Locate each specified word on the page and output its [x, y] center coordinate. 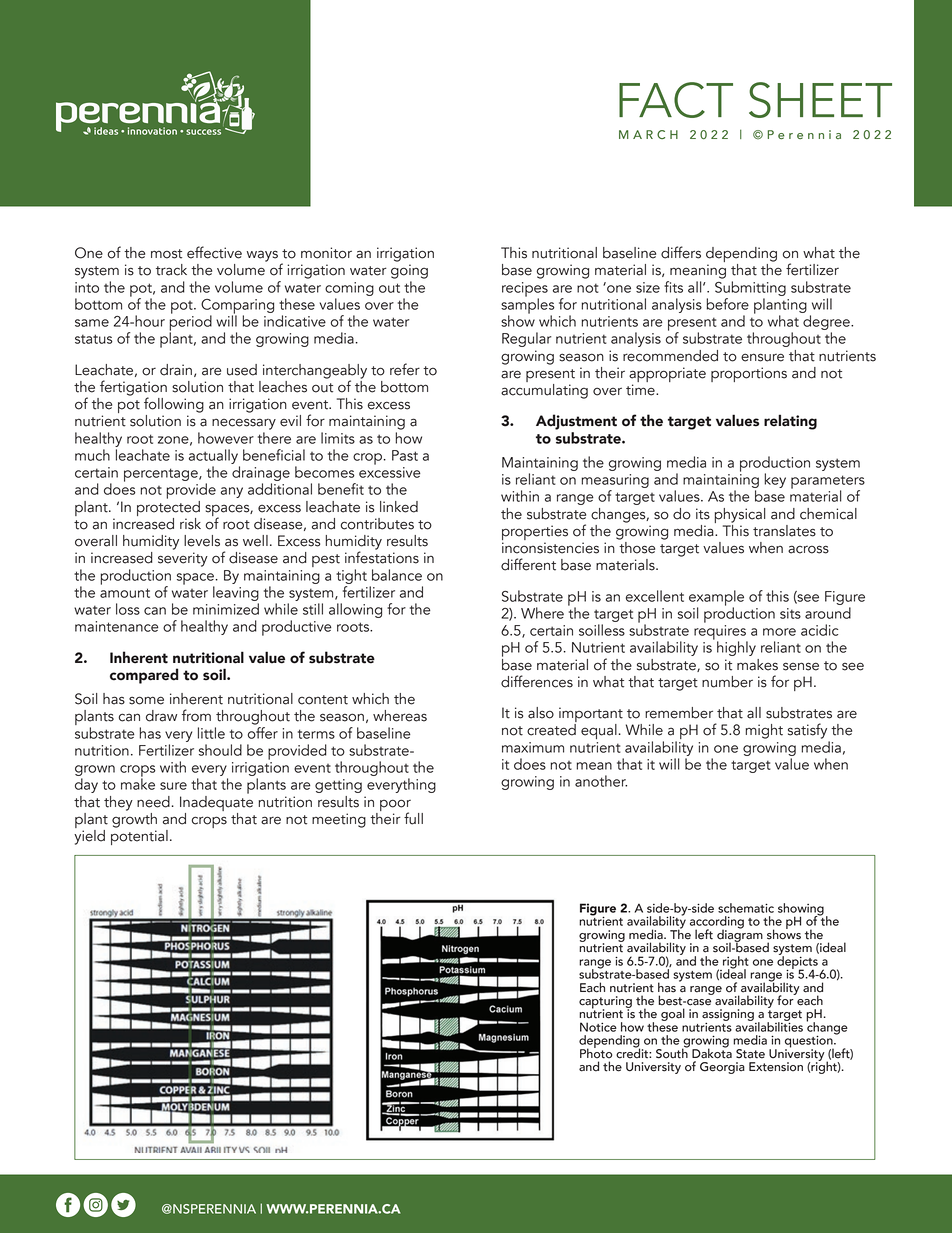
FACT [676, 100]
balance [397, 575]
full [413, 818]
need [153, 802]
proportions [749, 374]
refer [405, 369]
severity [183, 559]
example [716, 599]
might [764, 731]
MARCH [648, 134]
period [190, 323]
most [166, 254]
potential [139, 836]
